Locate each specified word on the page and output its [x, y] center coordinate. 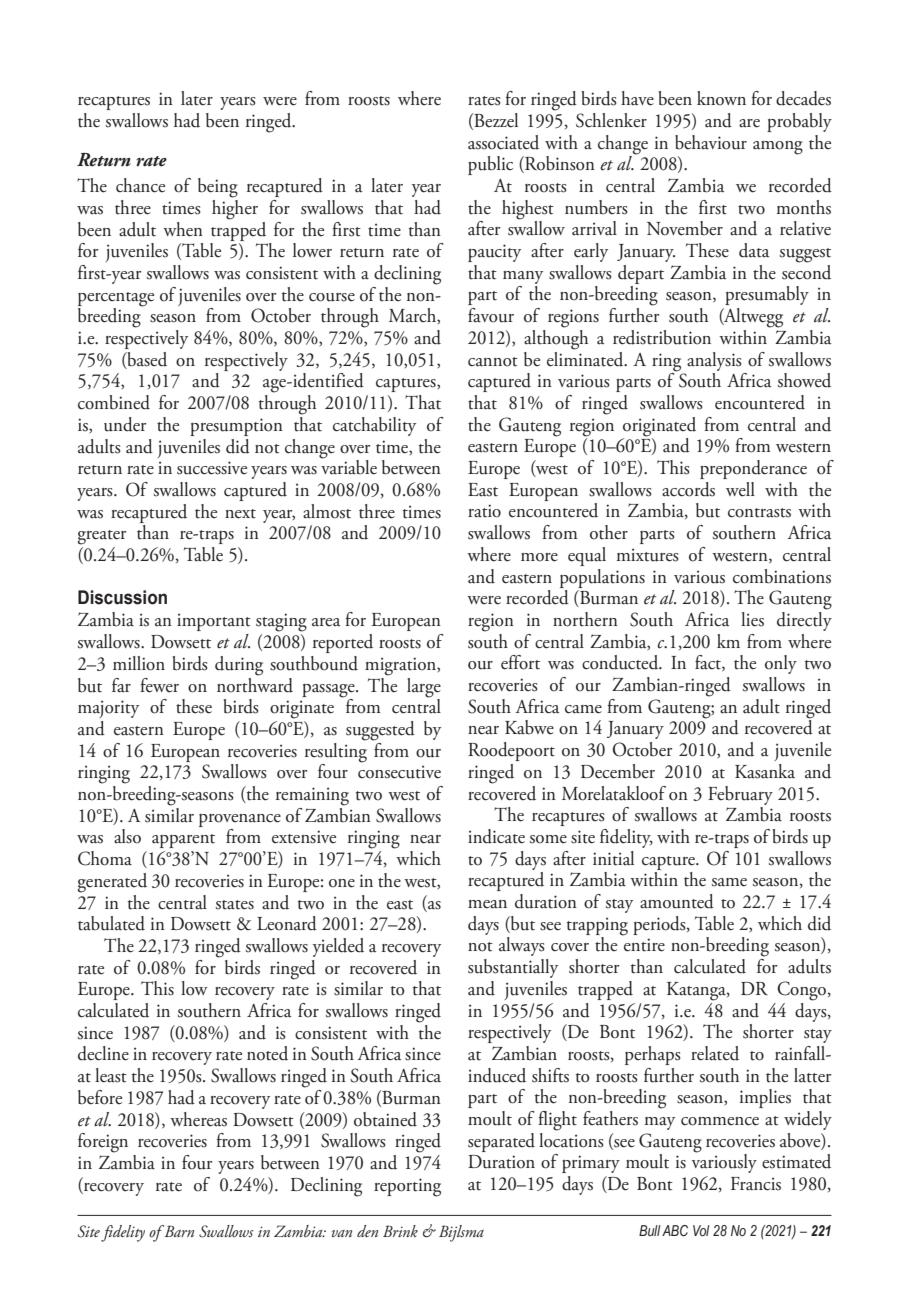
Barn [178, 1231]
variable [349, 466]
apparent [183, 841]
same [729, 882]
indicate [496, 836]
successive [212, 468]
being [218, 188]
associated [503, 142]
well [740, 489]
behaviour [711, 142]
